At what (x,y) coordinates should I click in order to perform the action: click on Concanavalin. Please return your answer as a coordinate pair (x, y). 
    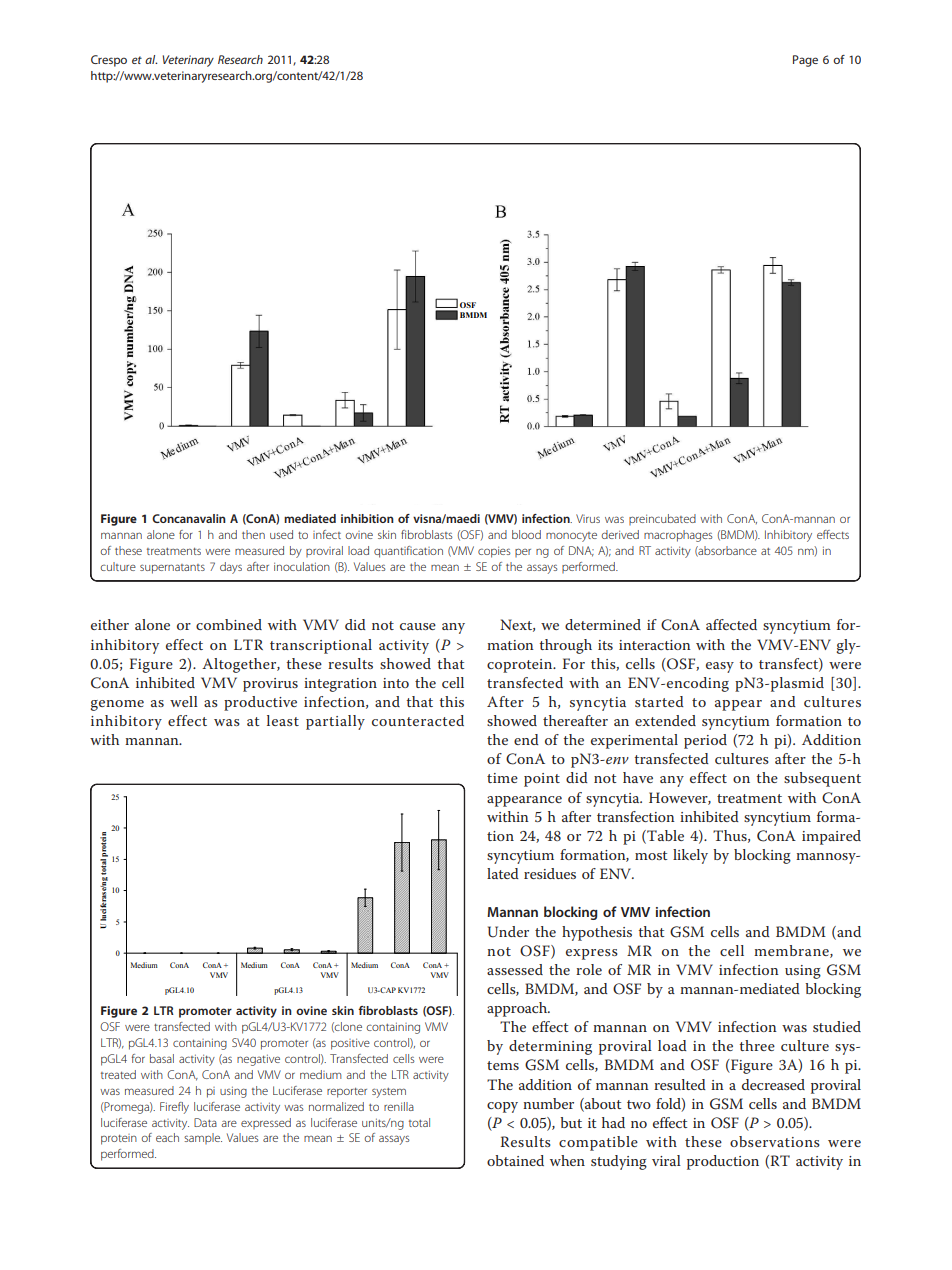
    Looking at the image, I should click on (189, 518).
